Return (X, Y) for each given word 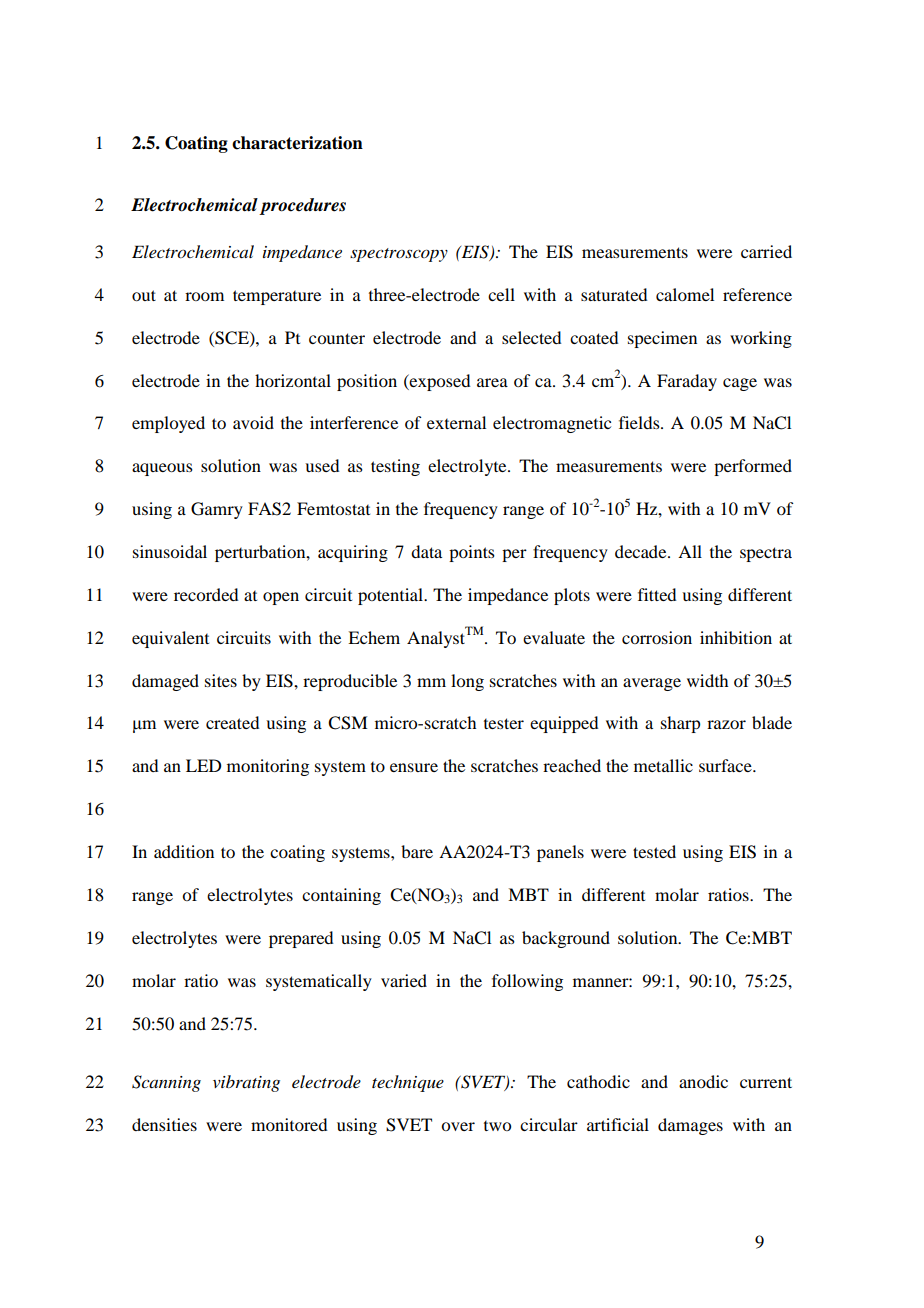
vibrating (246, 1083)
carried (766, 251)
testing (395, 467)
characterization (297, 143)
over (458, 1126)
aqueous (162, 469)
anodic (703, 1081)
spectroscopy (399, 255)
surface (726, 765)
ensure (414, 767)
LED (203, 765)
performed (753, 467)
